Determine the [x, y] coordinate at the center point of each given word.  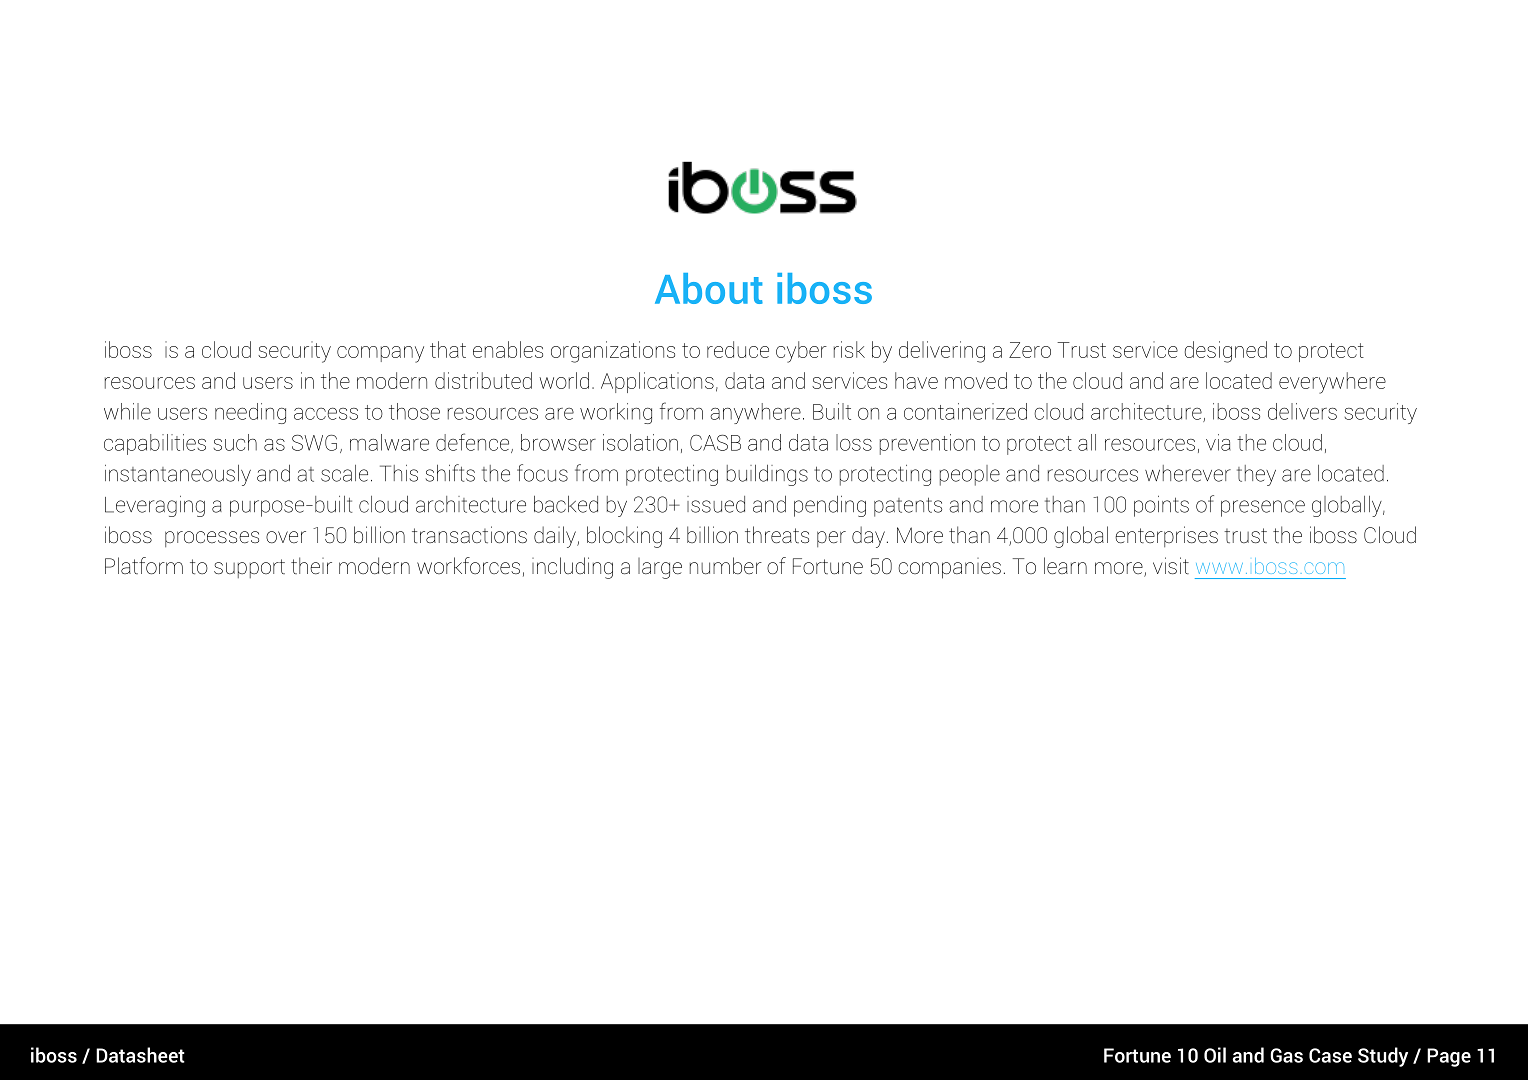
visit [1171, 565]
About [709, 288]
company [380, 354]
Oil [1215, 1055]
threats [777, 535]
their [311, 566]
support [249, 568]
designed [1226, 352]
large [660, 568]
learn [1065, 566]
